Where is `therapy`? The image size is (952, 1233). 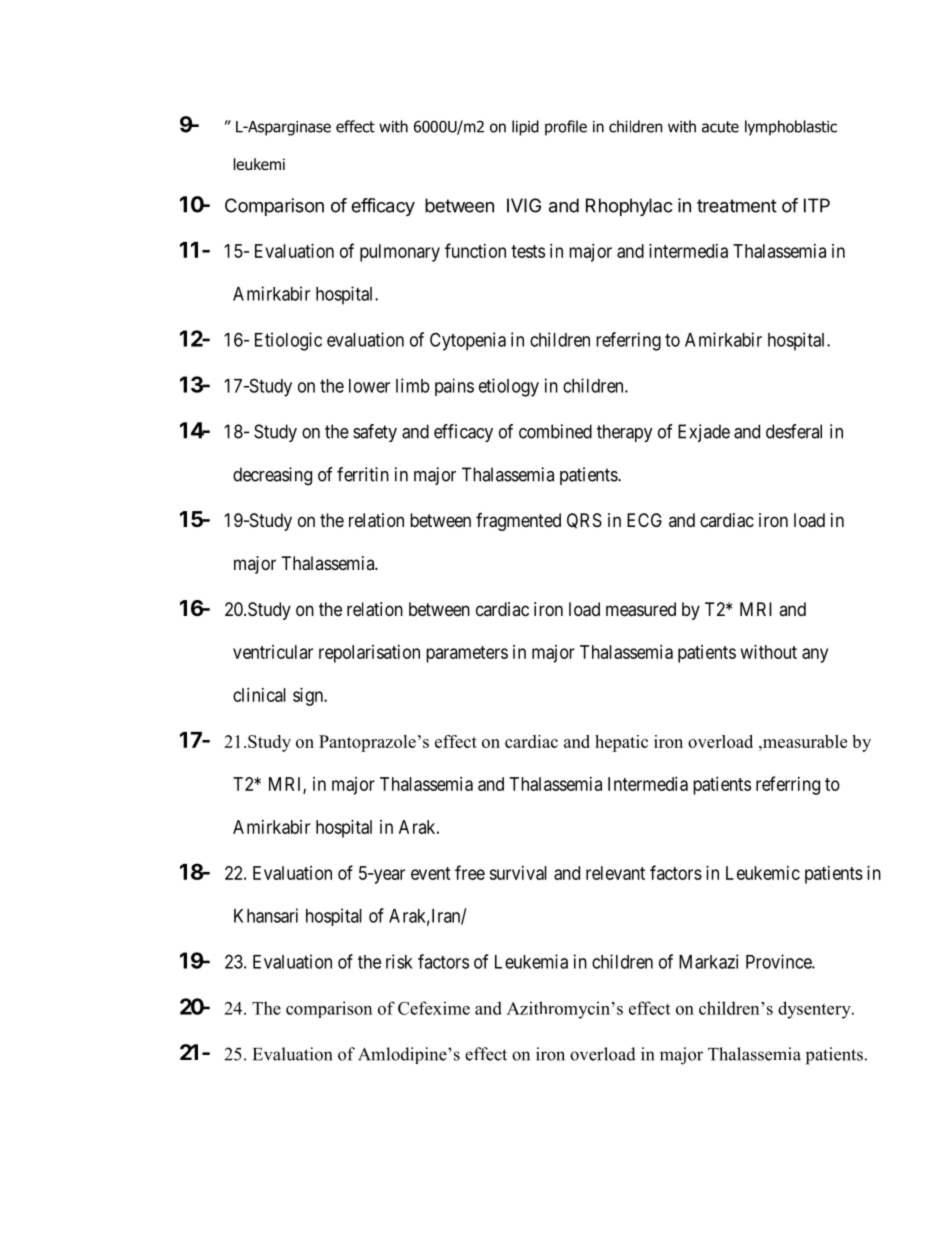 therapy is located at coordinates (625, 433).
